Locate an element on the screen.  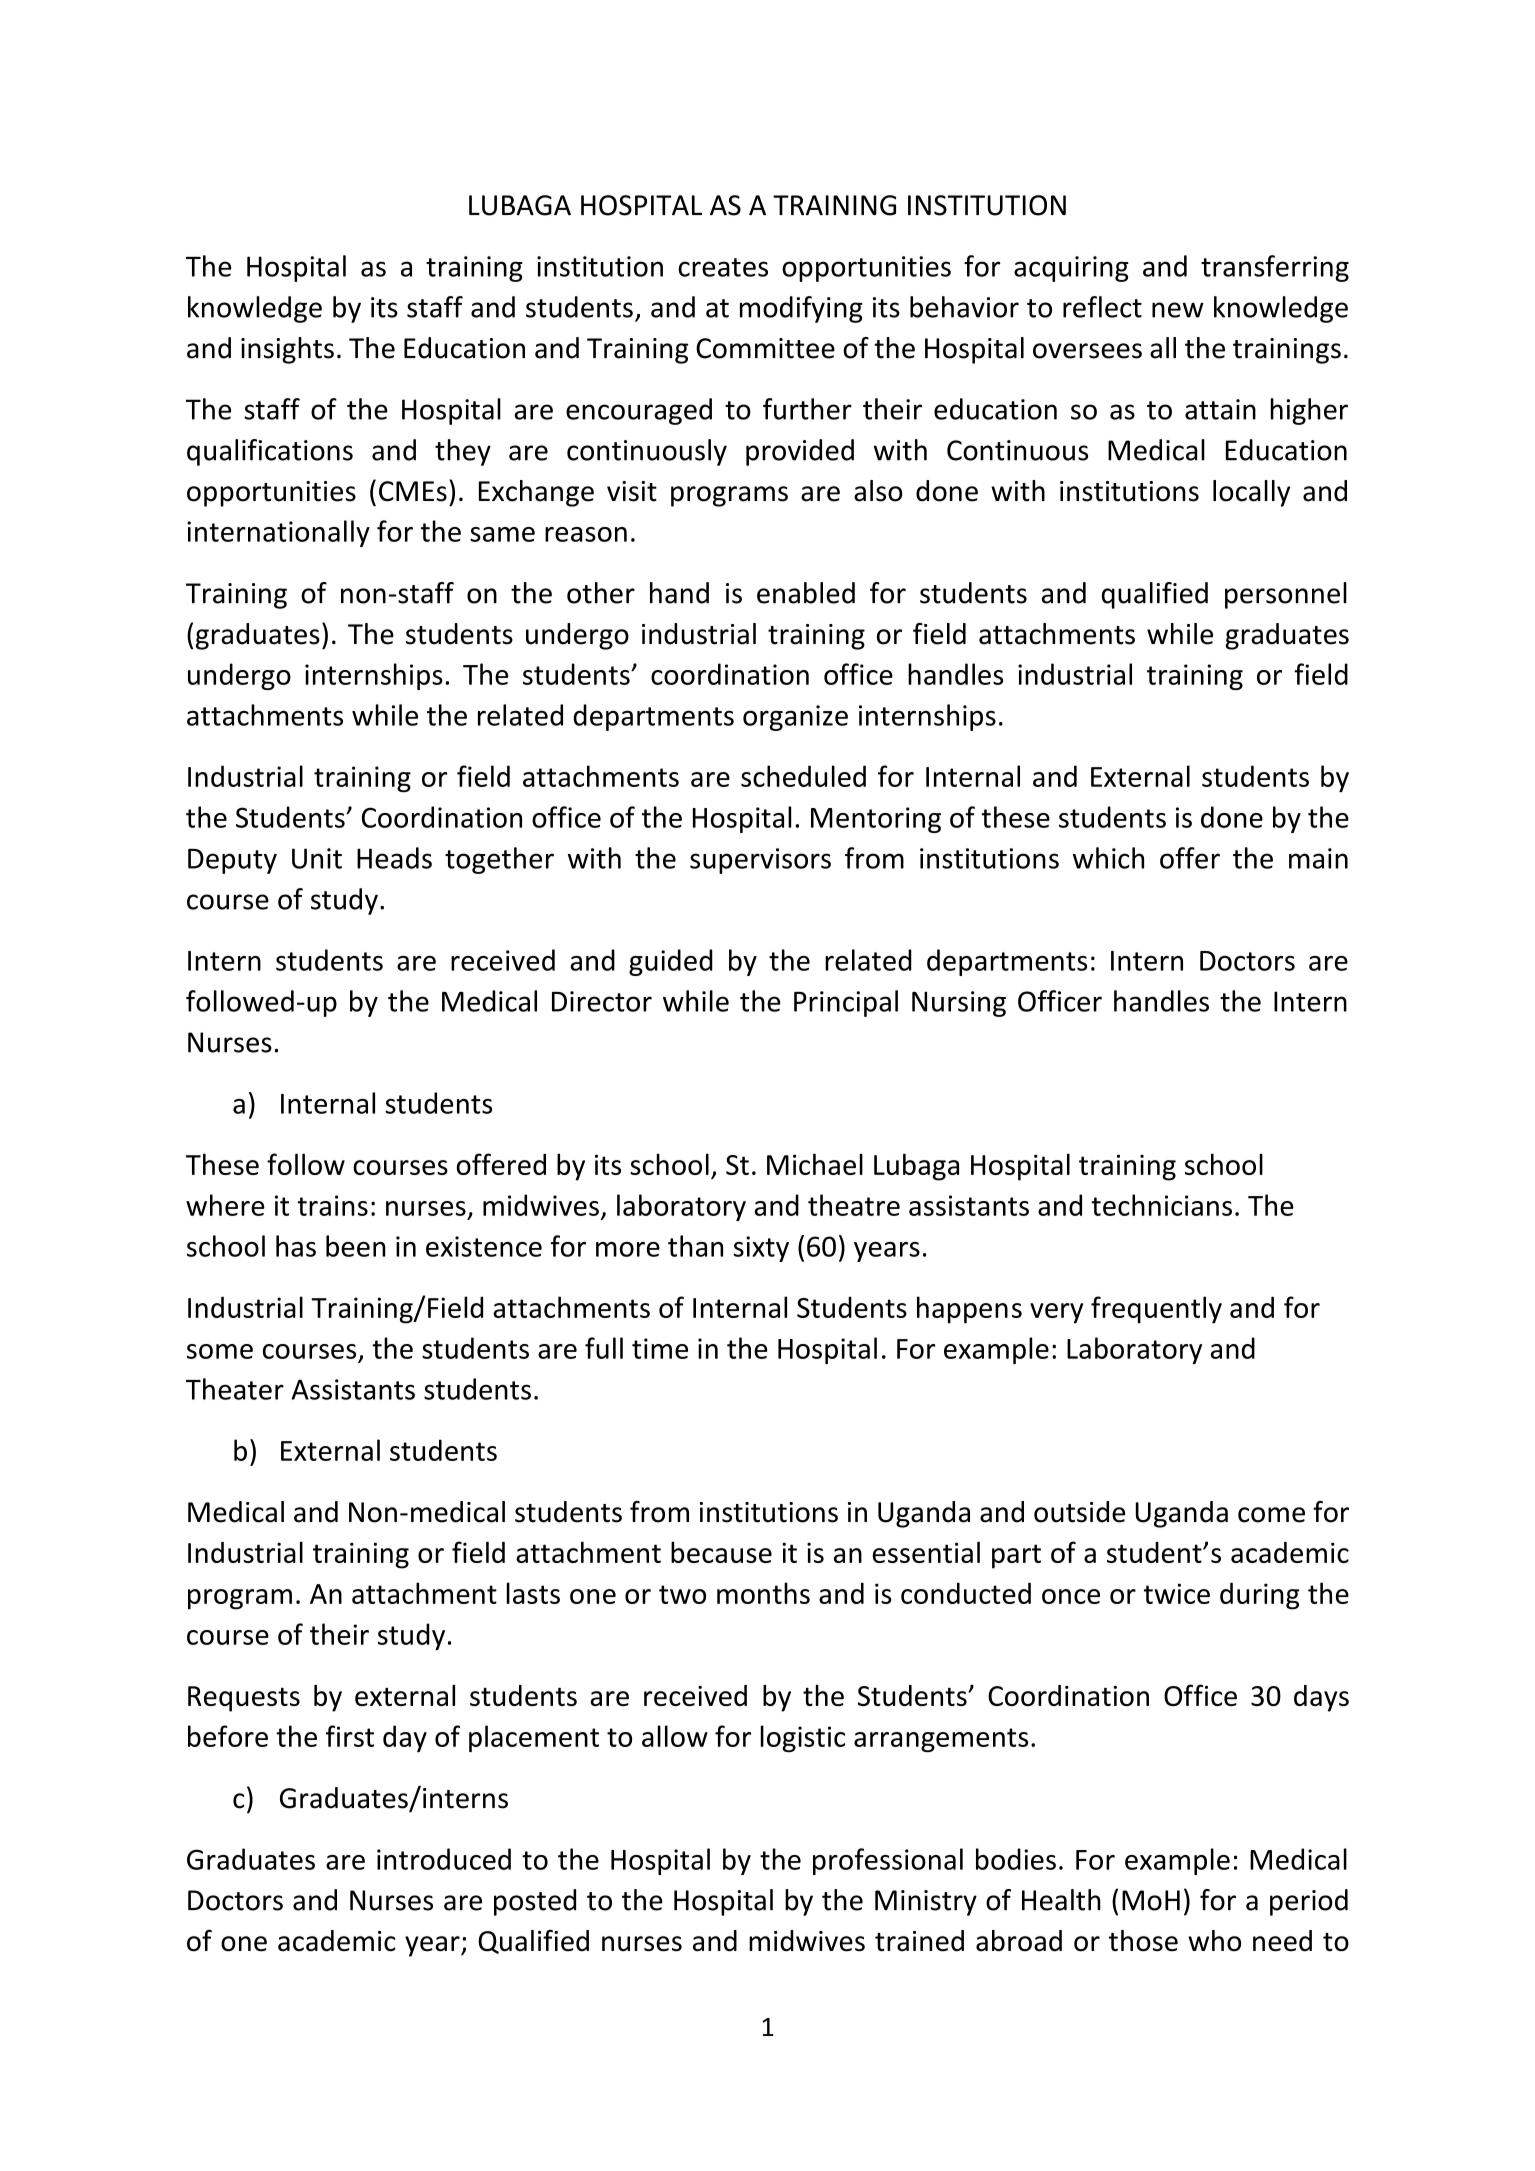
modifying is located at coordinates (801, 309).
